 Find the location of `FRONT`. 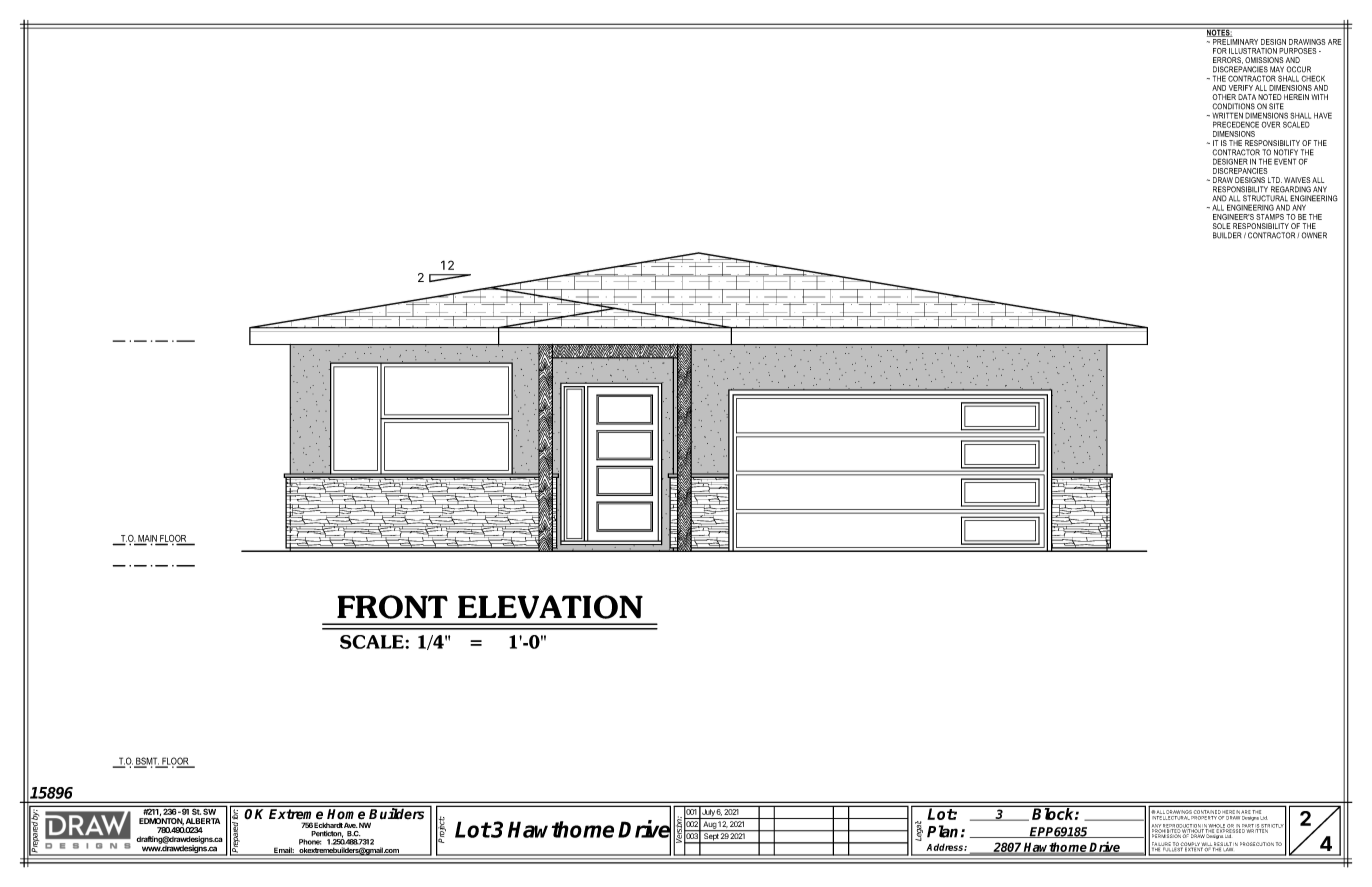

FRONT is located at coordinates (392, 607).
